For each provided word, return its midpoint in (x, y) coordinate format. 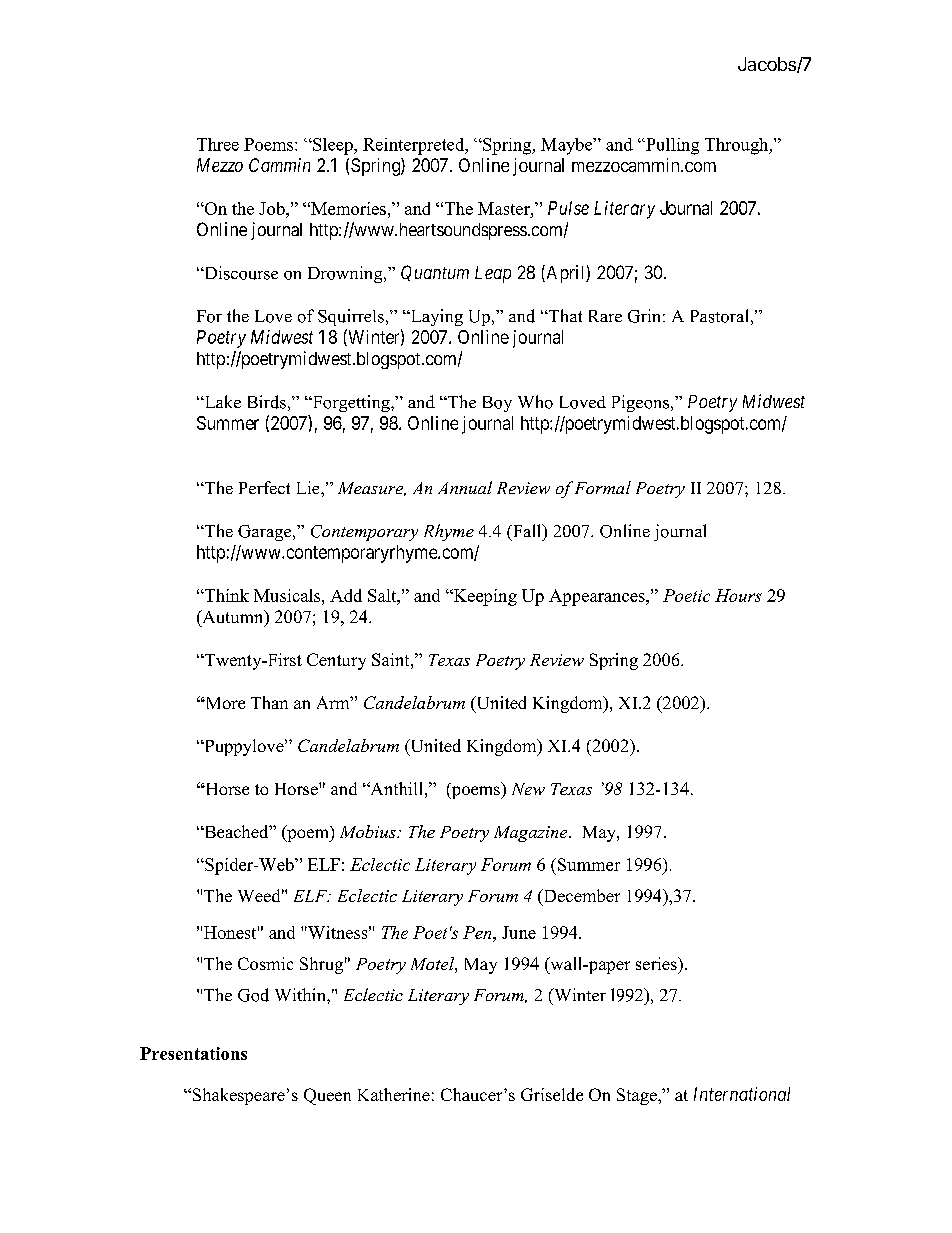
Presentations (193, 1053)
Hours (738, 595)
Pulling (671, 146)
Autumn (233, 618)
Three (218, 144)
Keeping (484, 597)
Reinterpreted (415, 146)
